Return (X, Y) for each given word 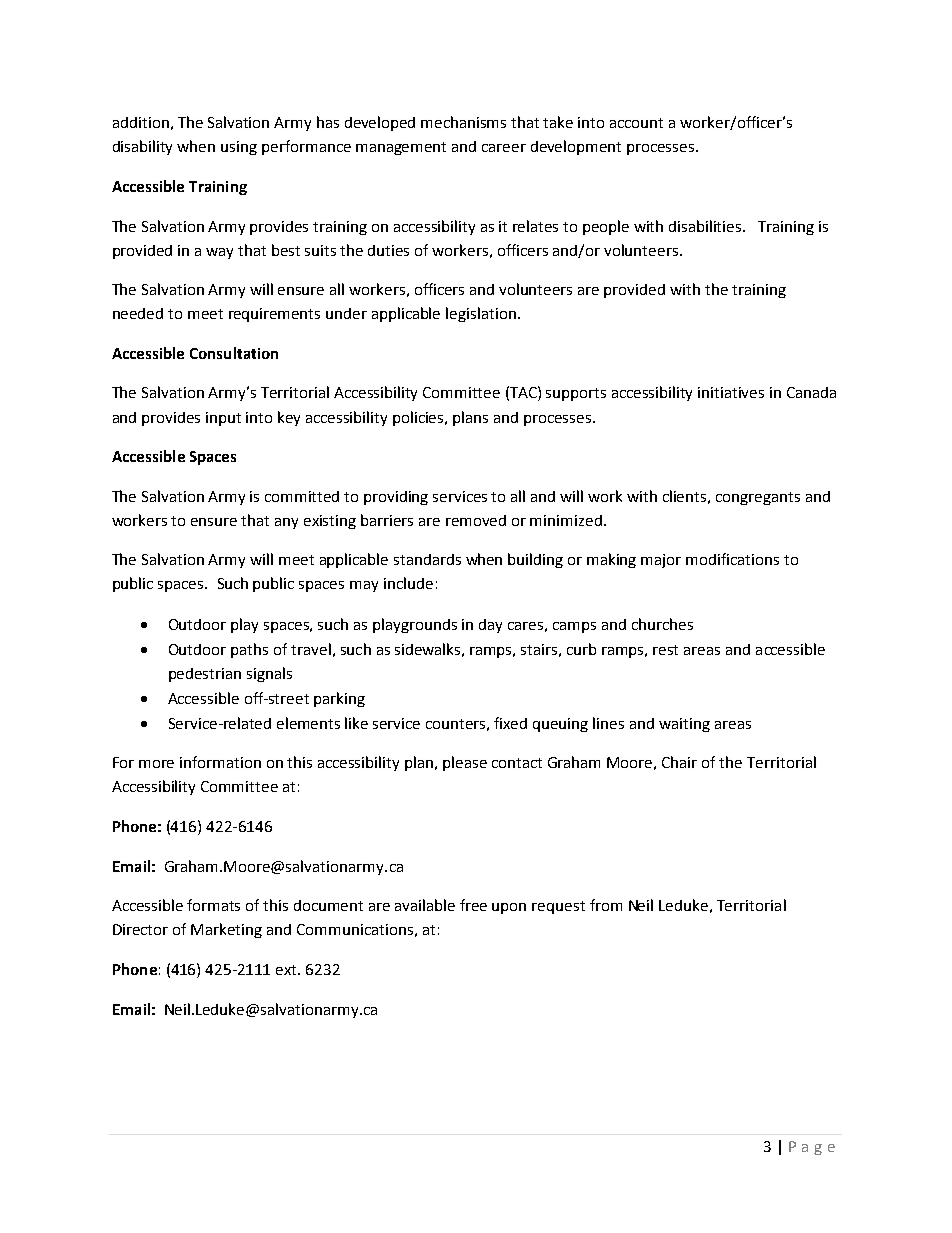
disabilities (706, 226)
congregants (758, 498)
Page (812, 1148)
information (220, 762)
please (465, 763)
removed (476, 520)
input (223, 419)
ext (288, 970)
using (239, 148)
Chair (679, 762)
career (504, 148)
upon (509, 908)
